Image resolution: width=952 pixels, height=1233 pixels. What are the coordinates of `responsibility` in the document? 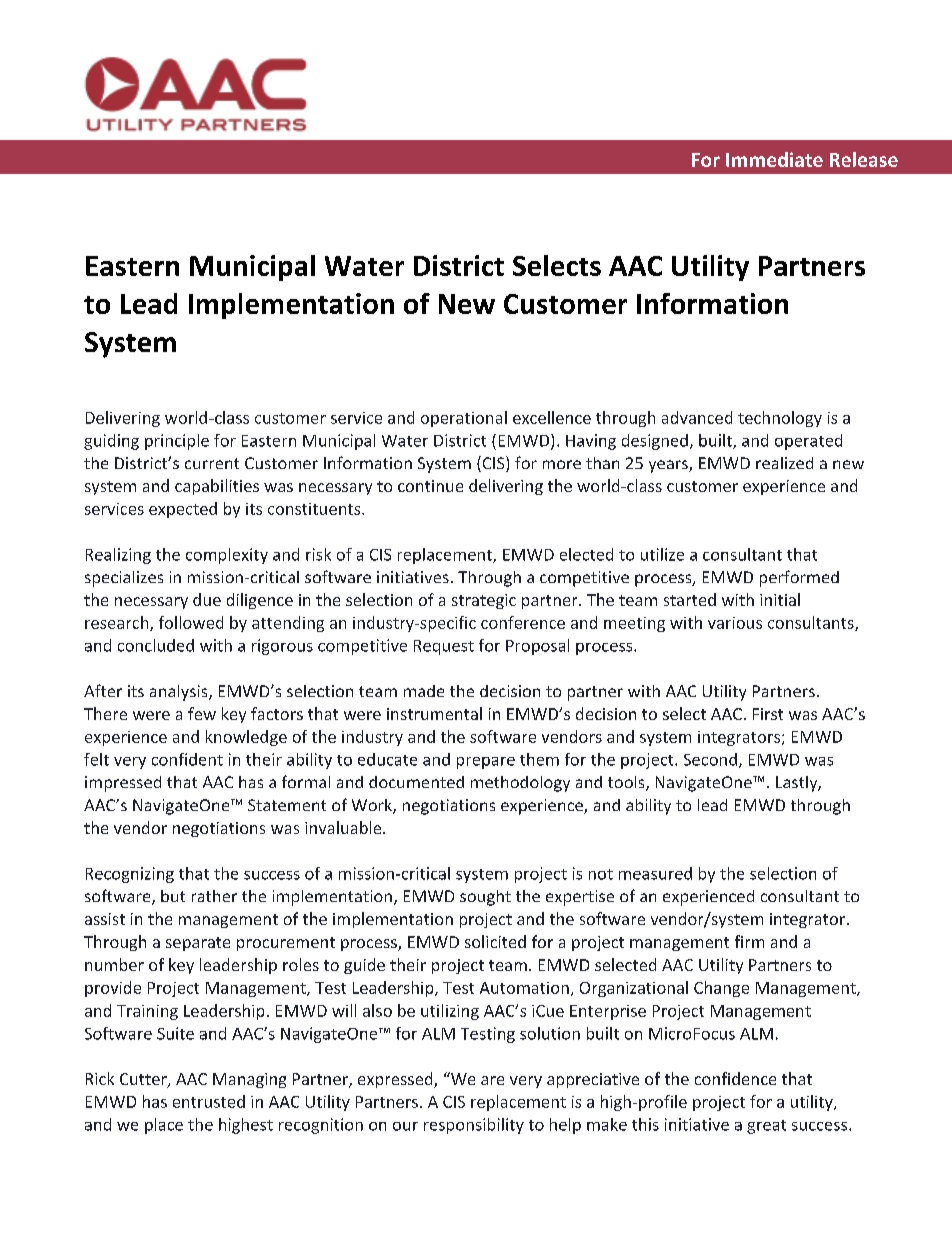 It's located at (474, 1126).
